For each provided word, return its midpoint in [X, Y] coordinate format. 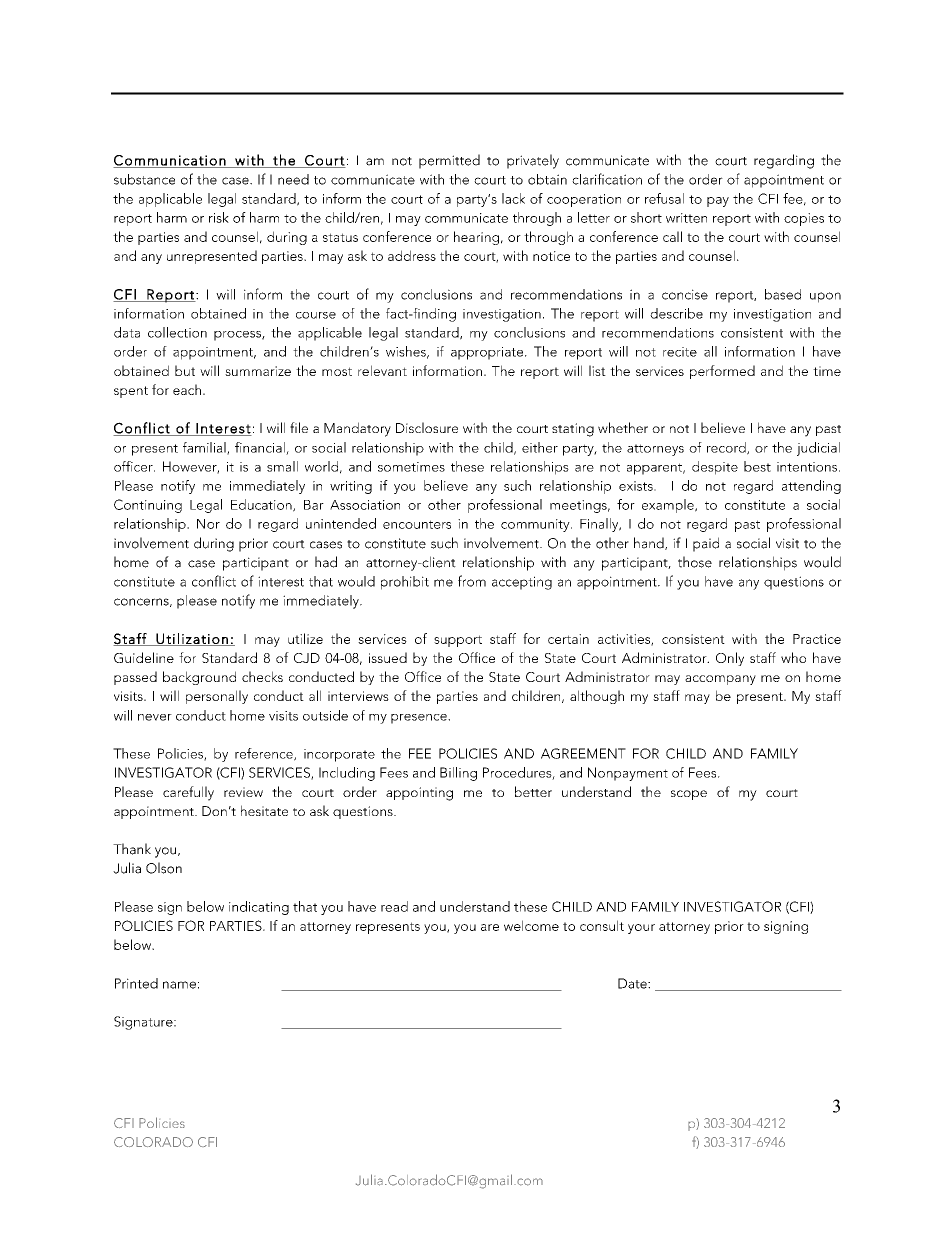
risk [219, 217]
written [686, 218]
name [179, 985]
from [472, 581]
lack [513, 198]
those [695, 562]
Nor [208, 524]
